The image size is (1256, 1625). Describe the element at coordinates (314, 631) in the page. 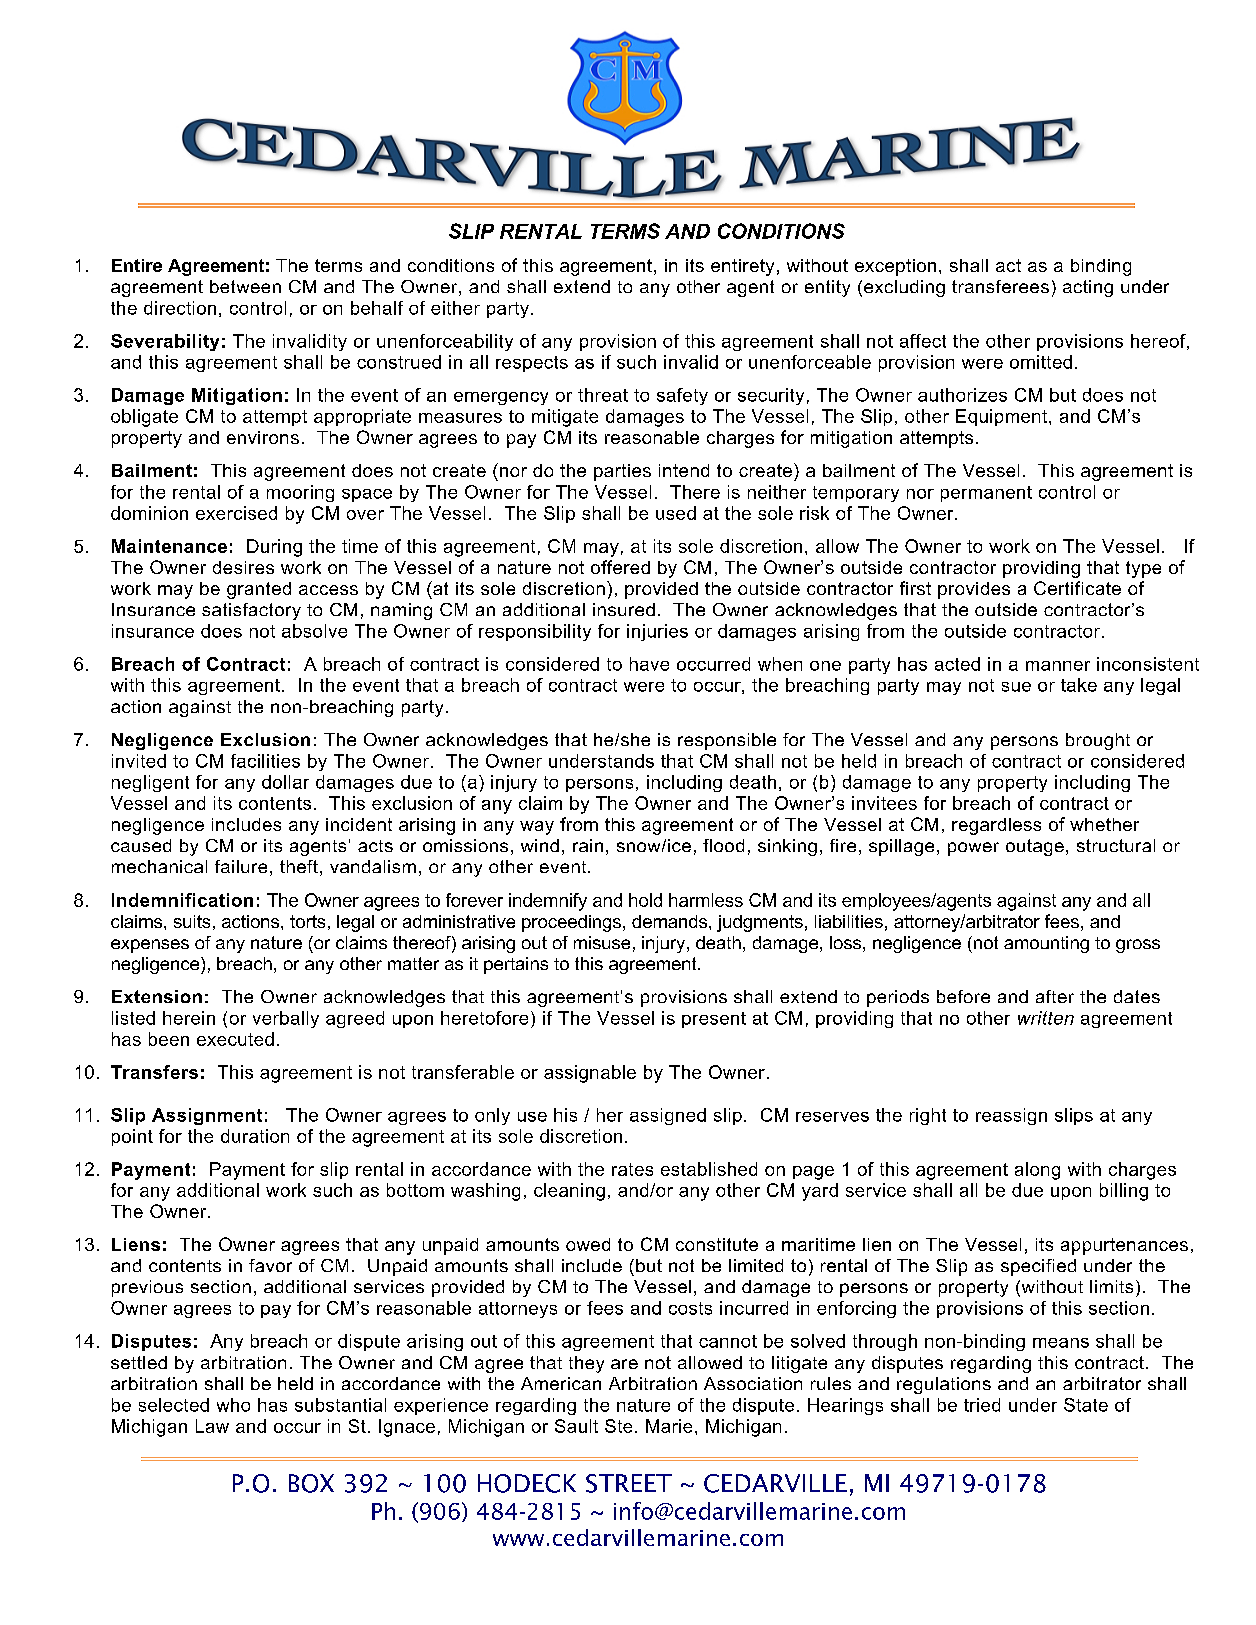

I see `absolve` at that location.
